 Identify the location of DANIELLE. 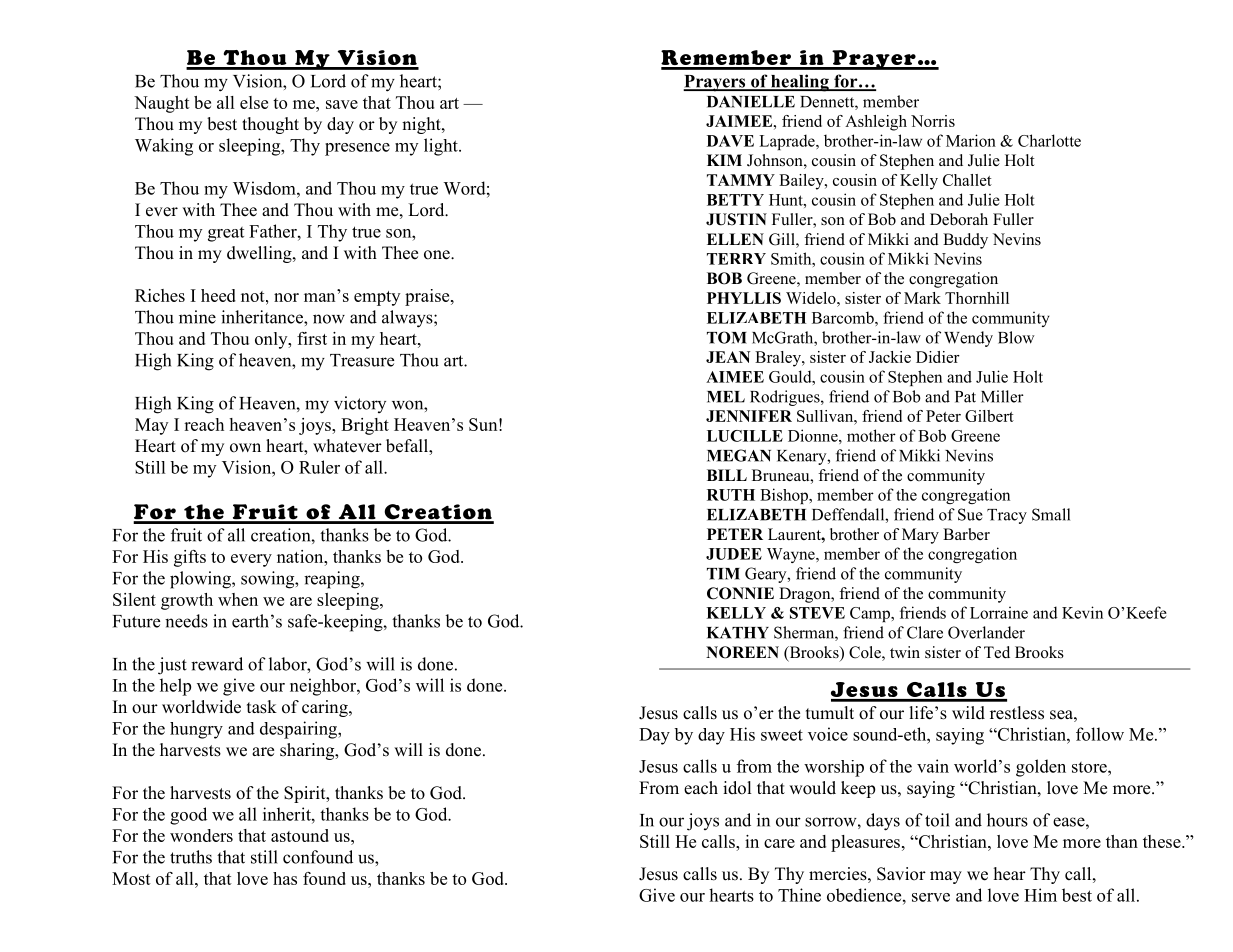
(751, 102).
